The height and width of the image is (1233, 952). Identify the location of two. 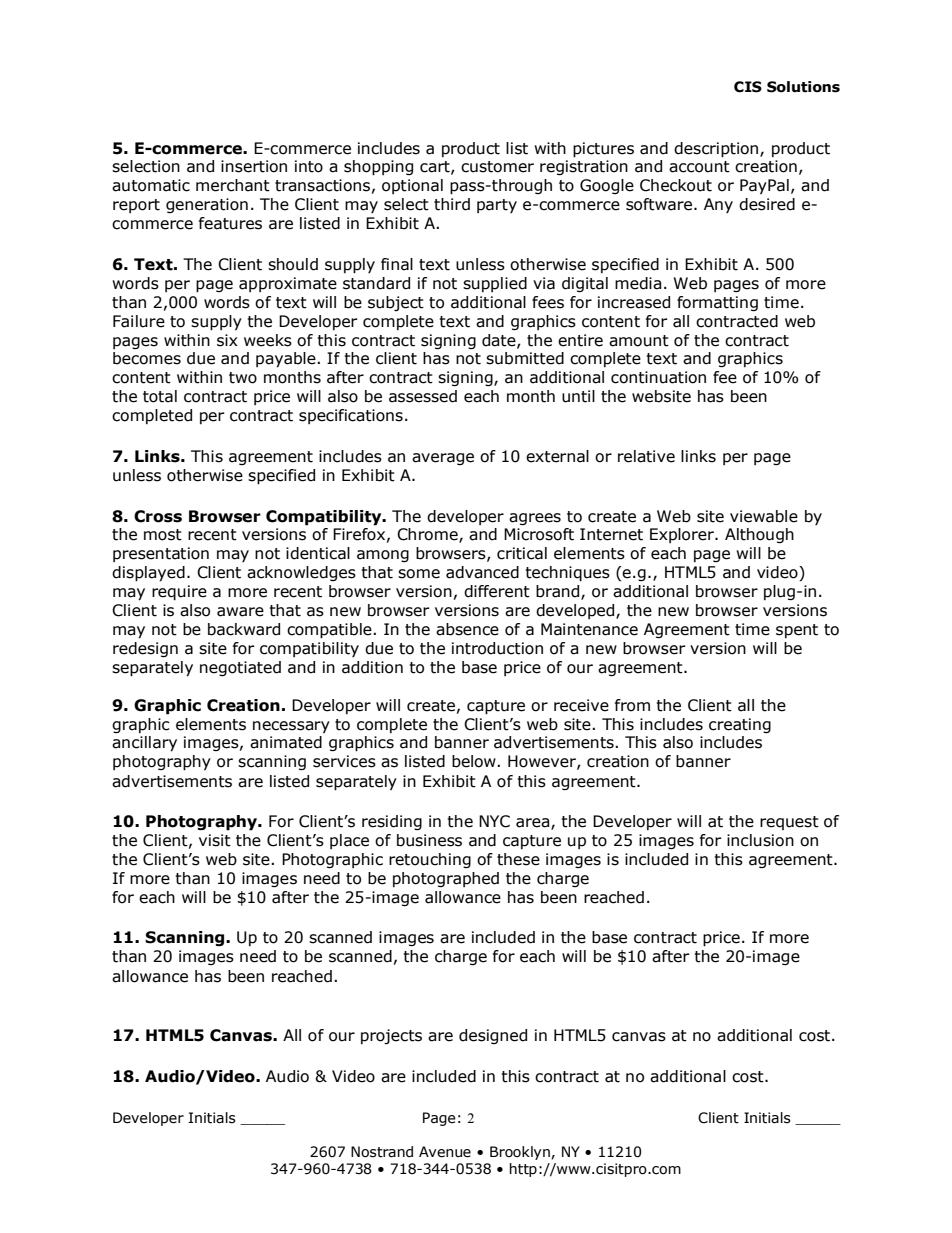
(243, 378).
